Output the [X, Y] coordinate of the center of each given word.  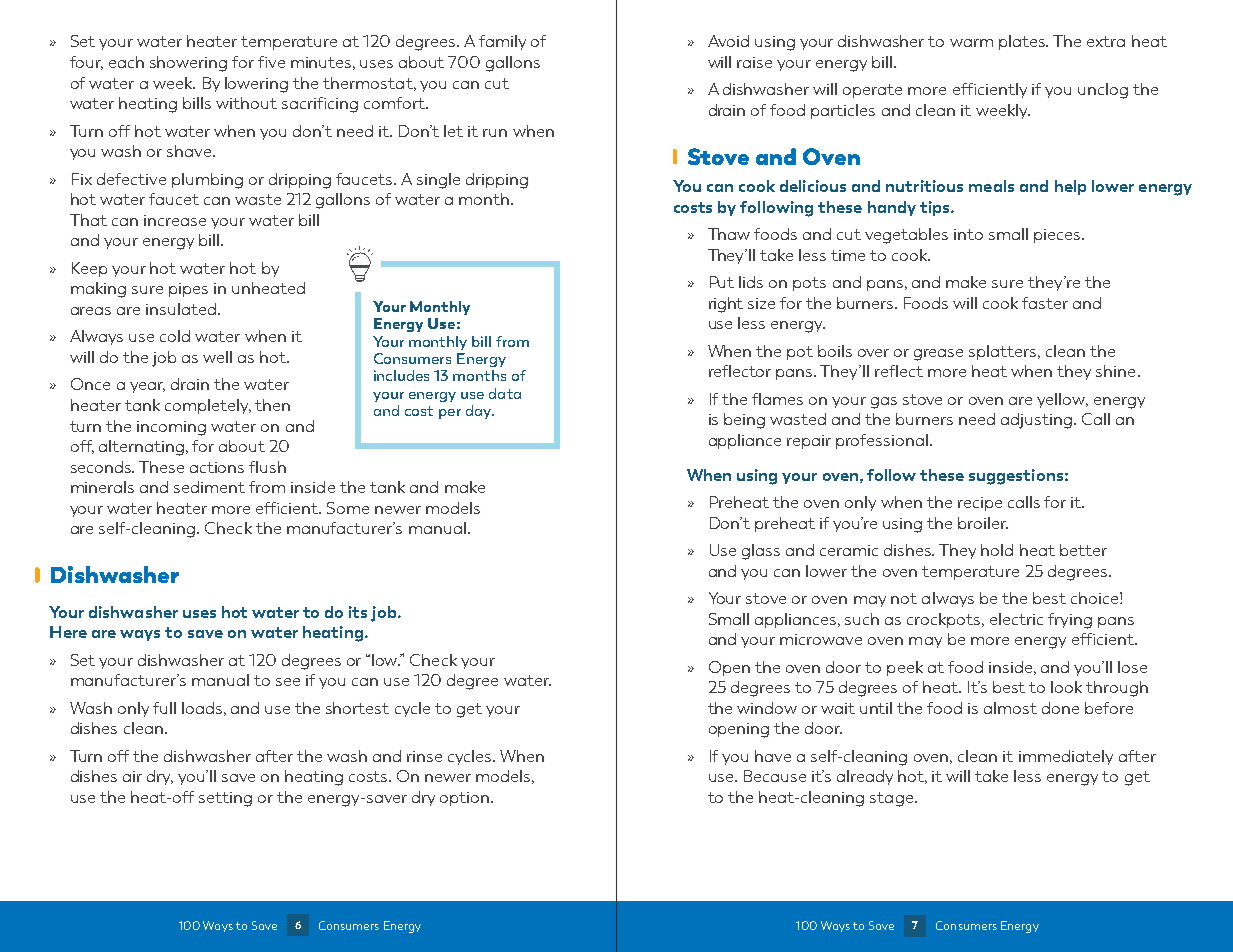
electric [1016, 619]
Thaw [729, 234]
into [968, 234]
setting [225, 799]
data [505, 393]
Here [68, 632]
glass [761, 552]
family [502, 42]
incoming [171, 428]
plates [1023, 42]
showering [188, 64]
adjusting [1038, 421]
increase [175, 220]
